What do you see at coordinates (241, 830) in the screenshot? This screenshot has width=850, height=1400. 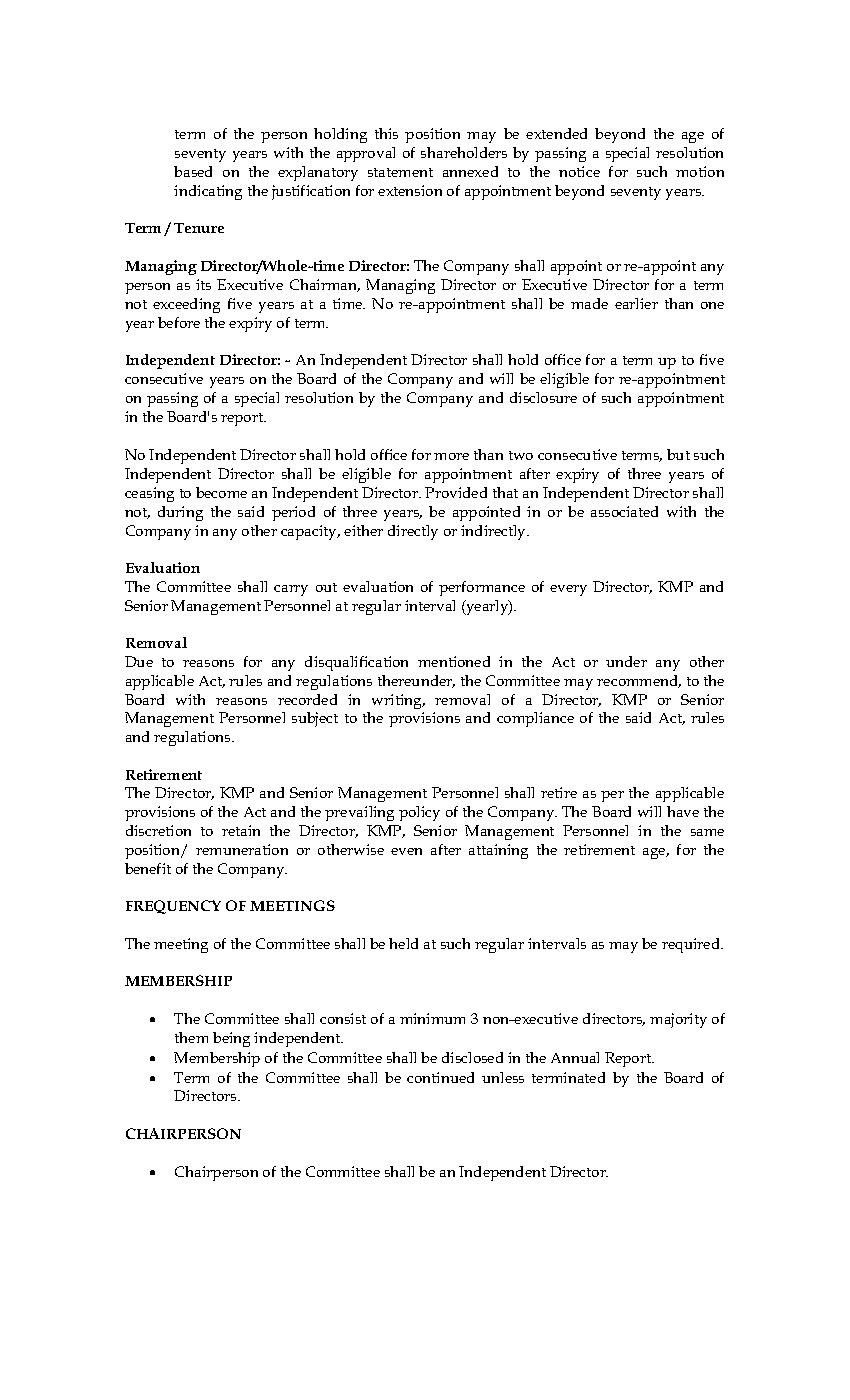 I see `retain` at bounding box center [241, 830].
